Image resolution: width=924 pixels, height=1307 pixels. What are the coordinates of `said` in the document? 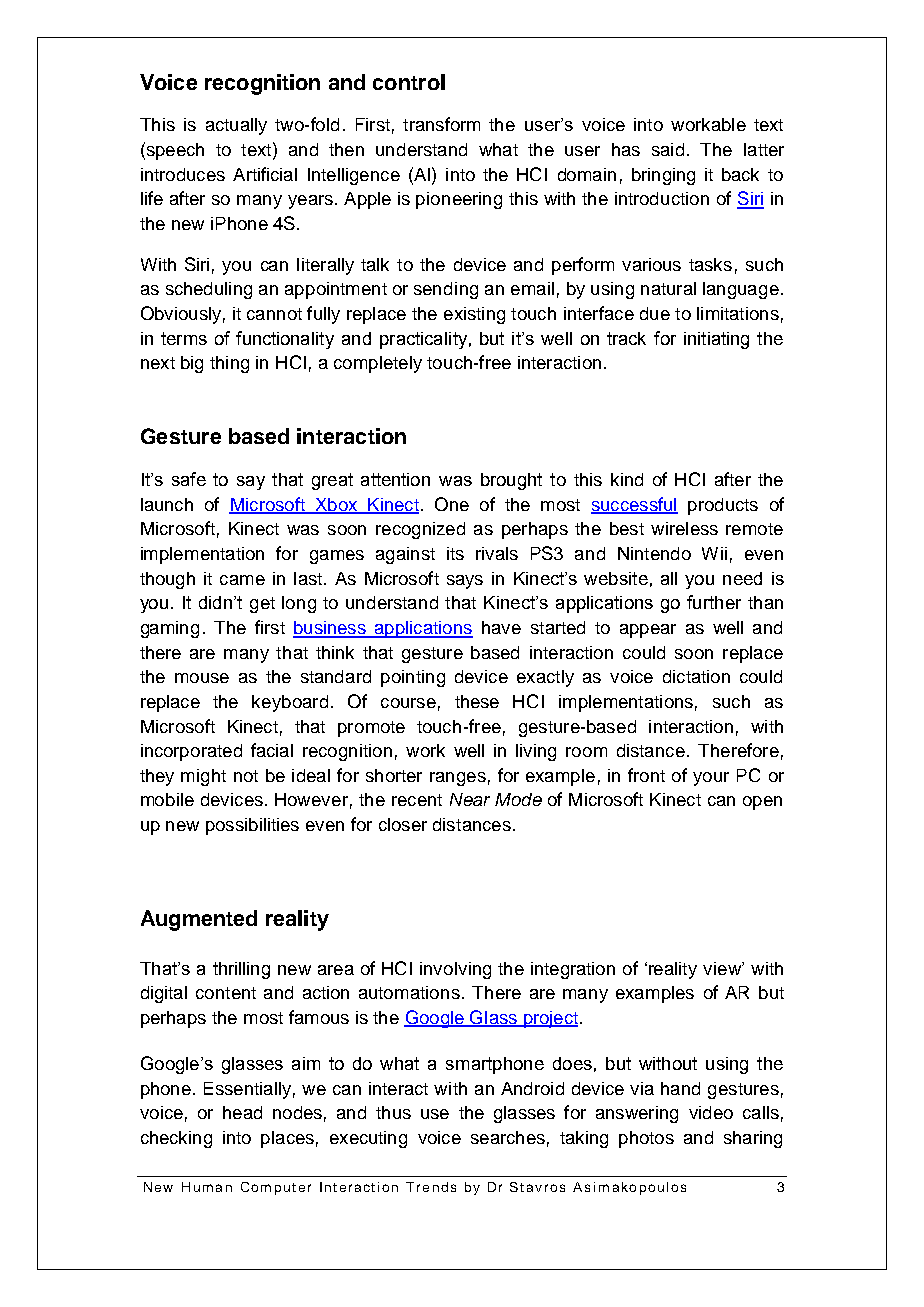 It's located at (668, 149).
